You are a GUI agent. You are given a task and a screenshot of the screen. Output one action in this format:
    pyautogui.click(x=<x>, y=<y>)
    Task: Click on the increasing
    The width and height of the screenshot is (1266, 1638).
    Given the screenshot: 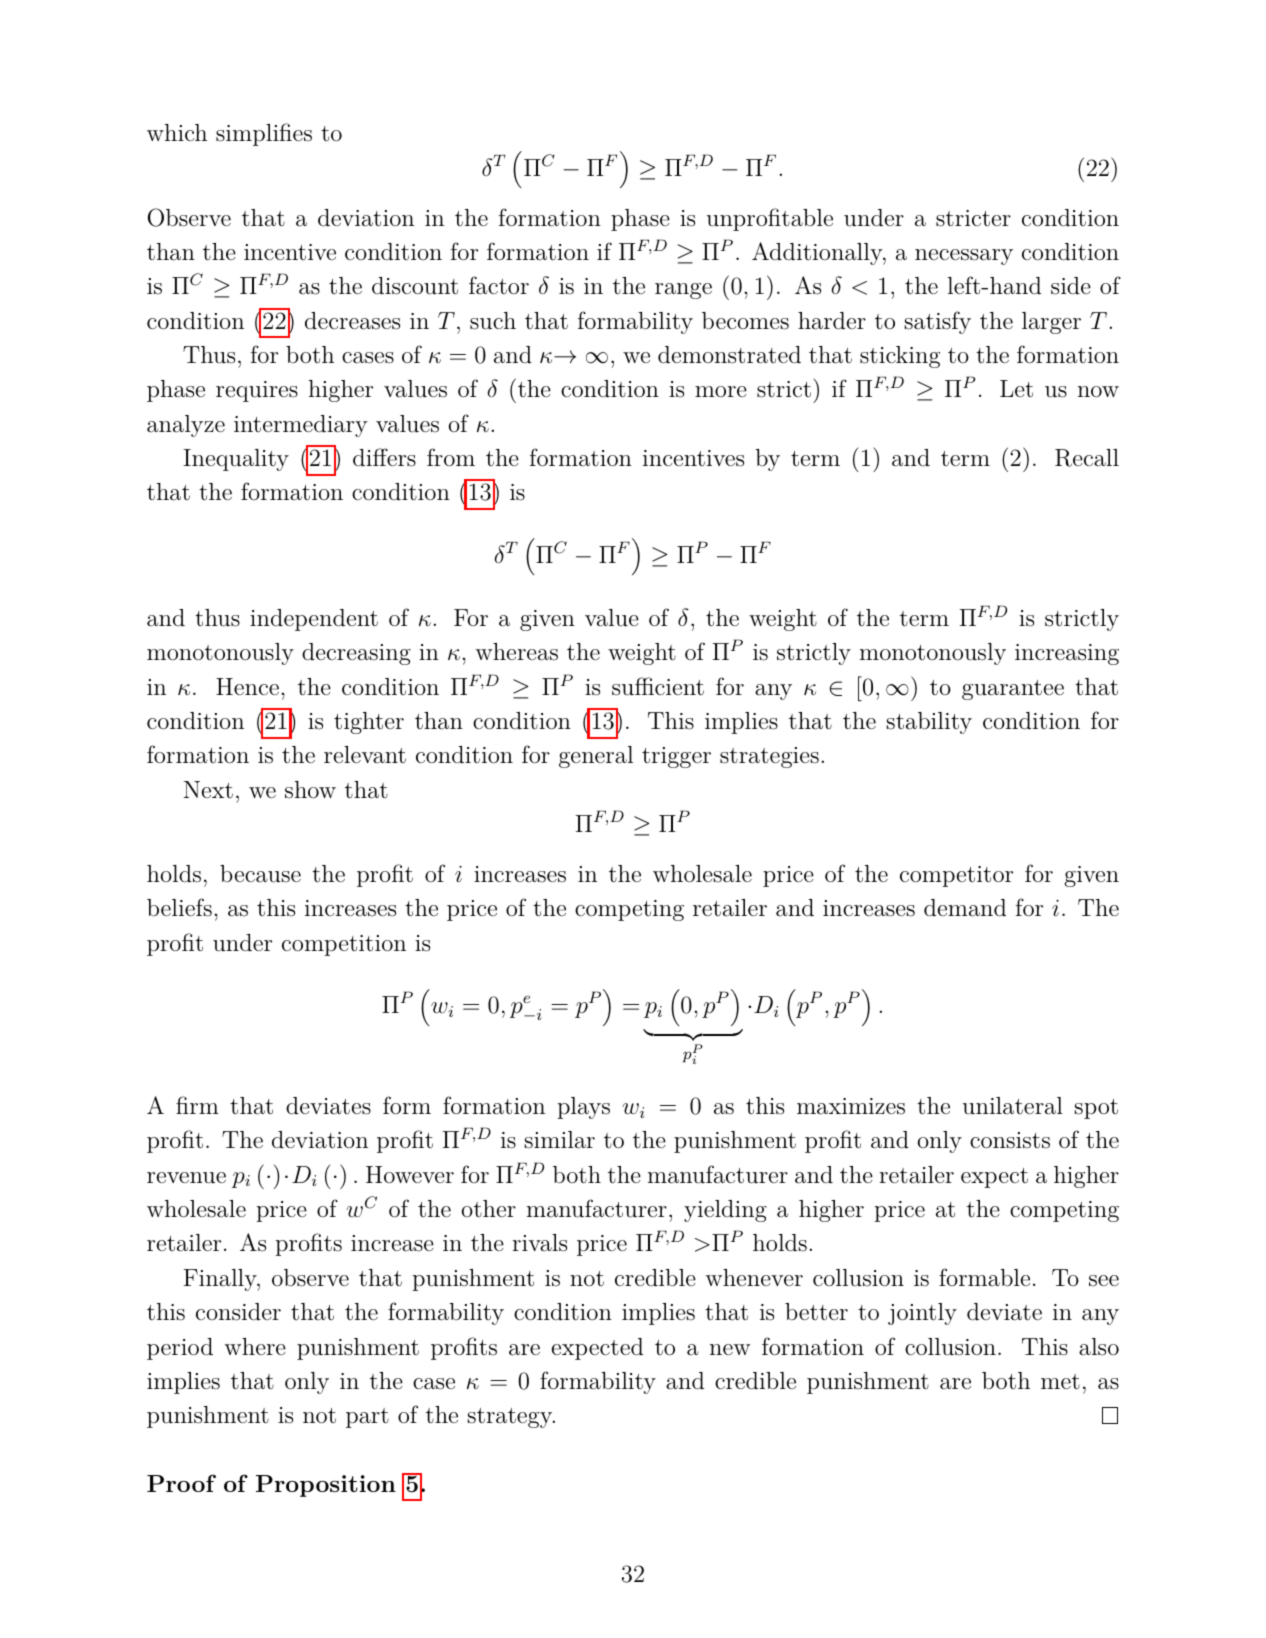 What is the action you would take?
    pyautogui.click(x=1067, y=654)
